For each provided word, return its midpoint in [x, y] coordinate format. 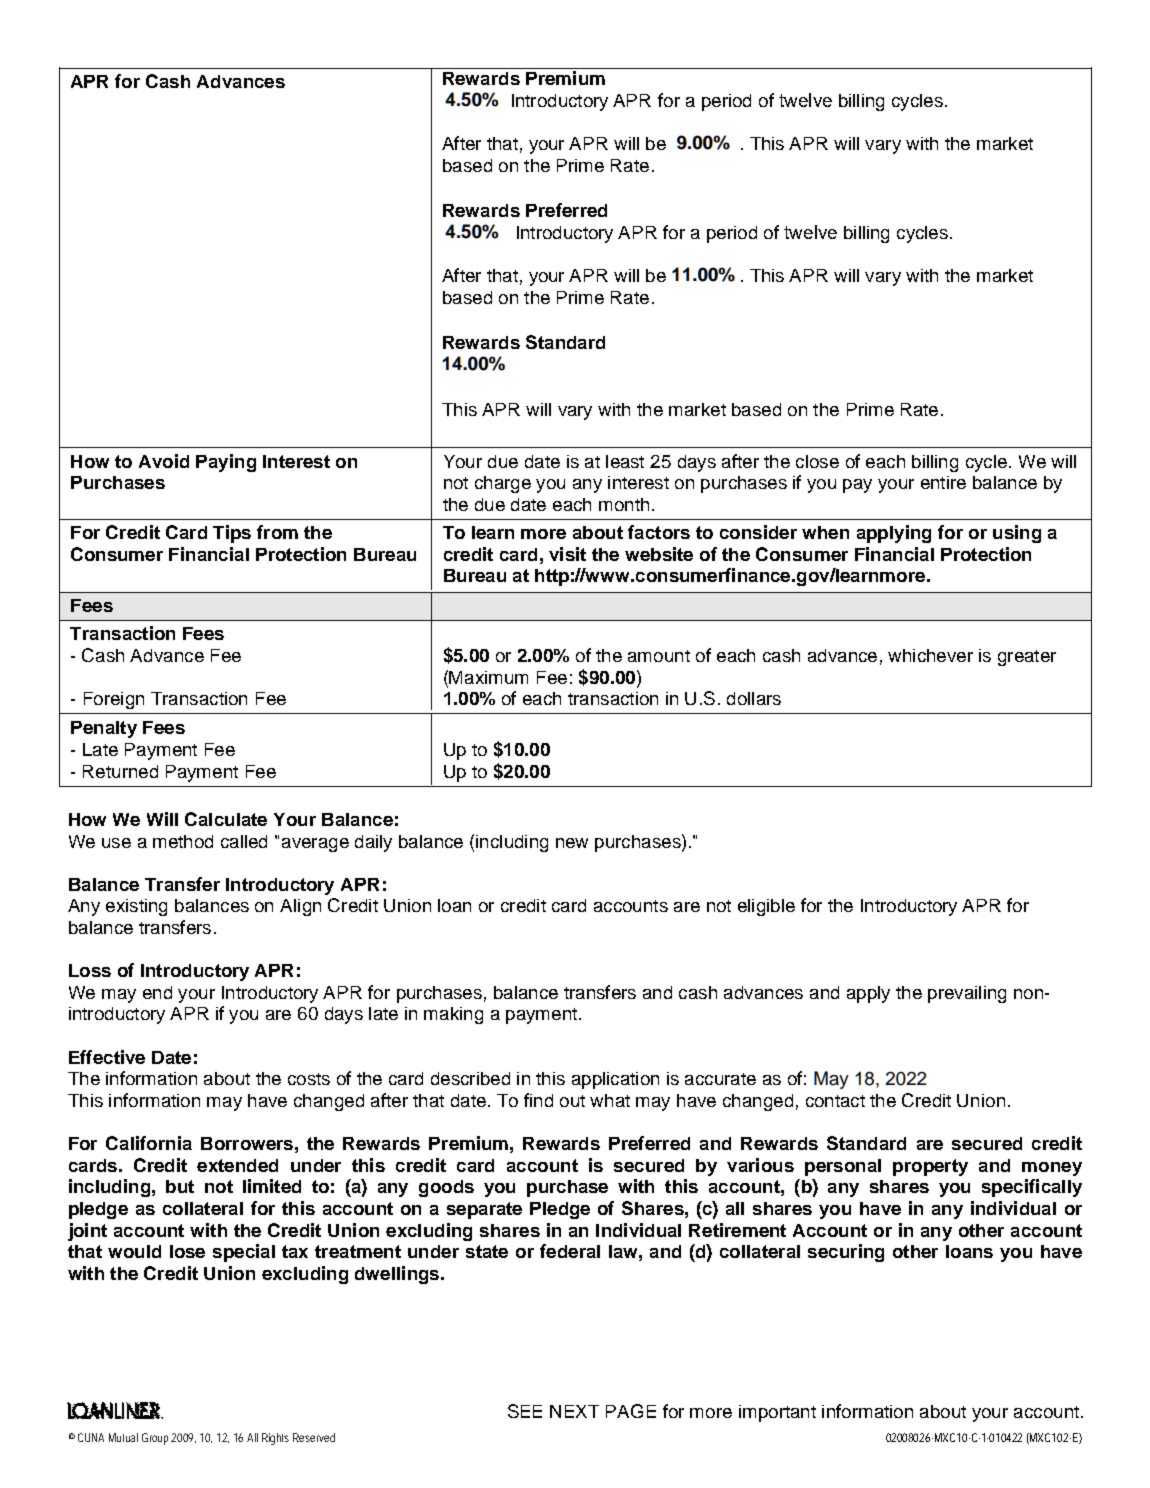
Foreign [114, 700]
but [180, 1186]
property [930, 1167]
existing [136, 907]
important [777, 1413]
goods [446, 1188]
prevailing [967, 994]
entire [943, 482]
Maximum [488, 677]
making [453, 1015]
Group [155, 1439]
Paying [226, 463]
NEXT [574, 1411]
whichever [930, 655]
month [624, 504]
